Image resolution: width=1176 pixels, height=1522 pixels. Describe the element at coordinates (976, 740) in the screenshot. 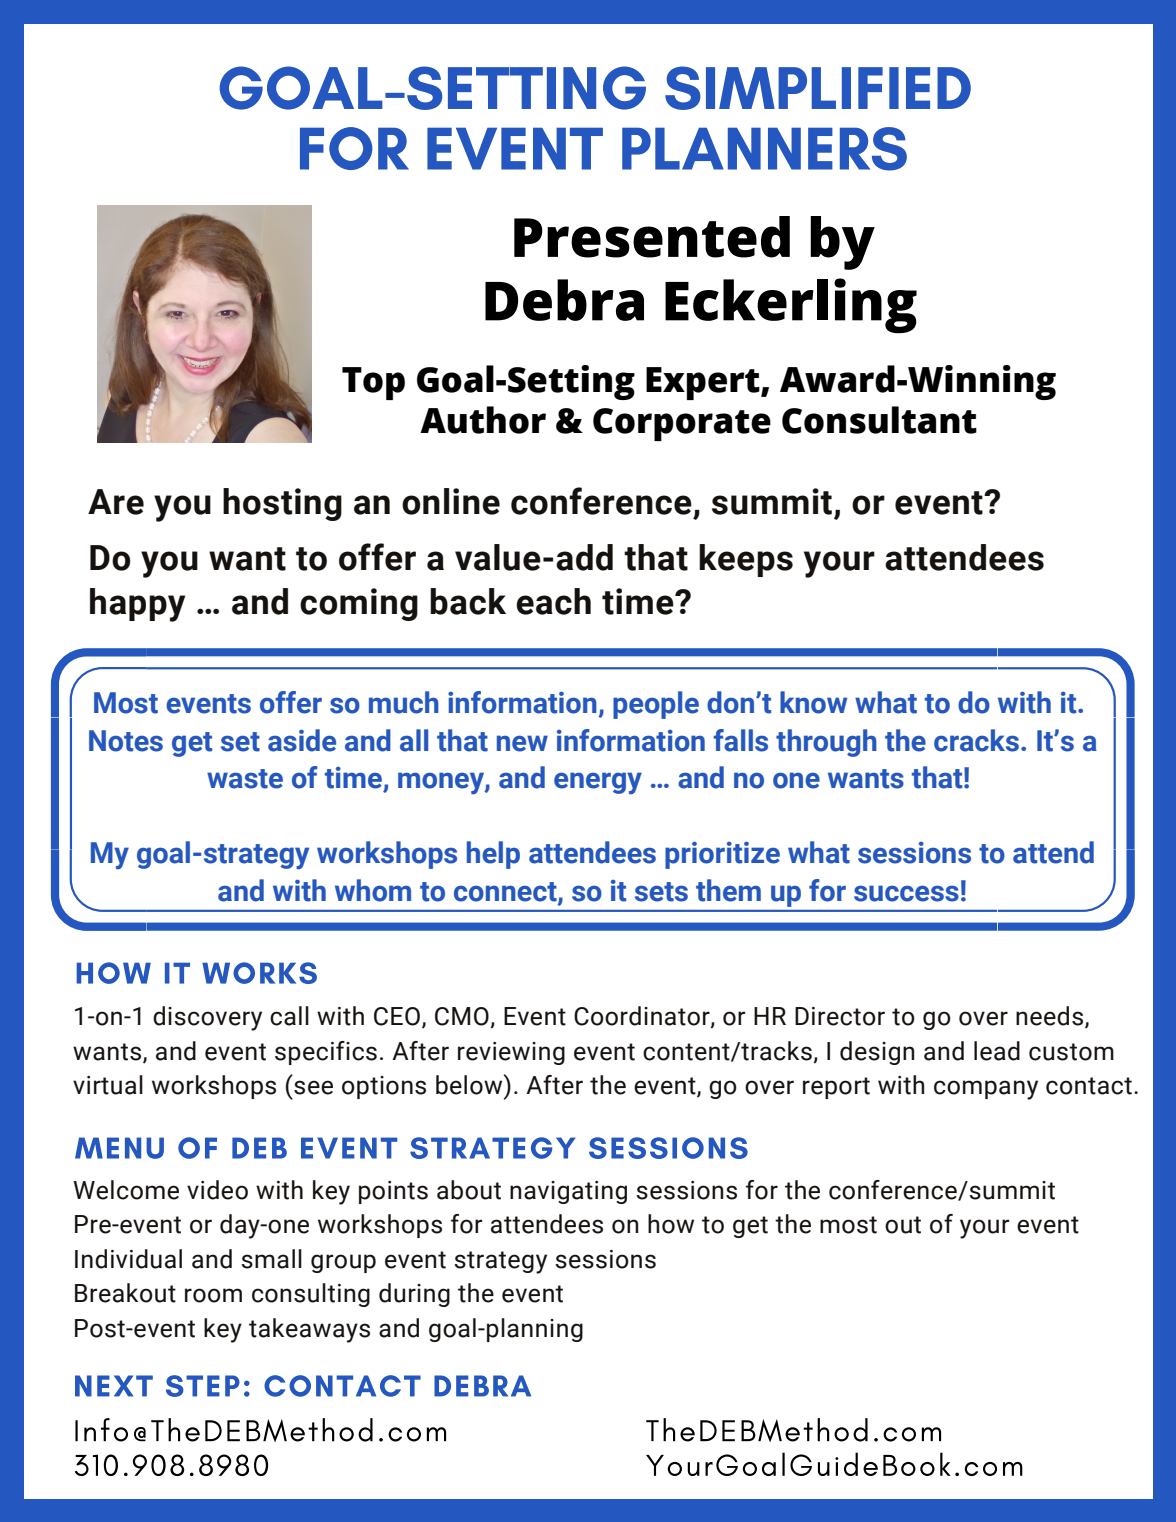

I see `cracks` at that location.
